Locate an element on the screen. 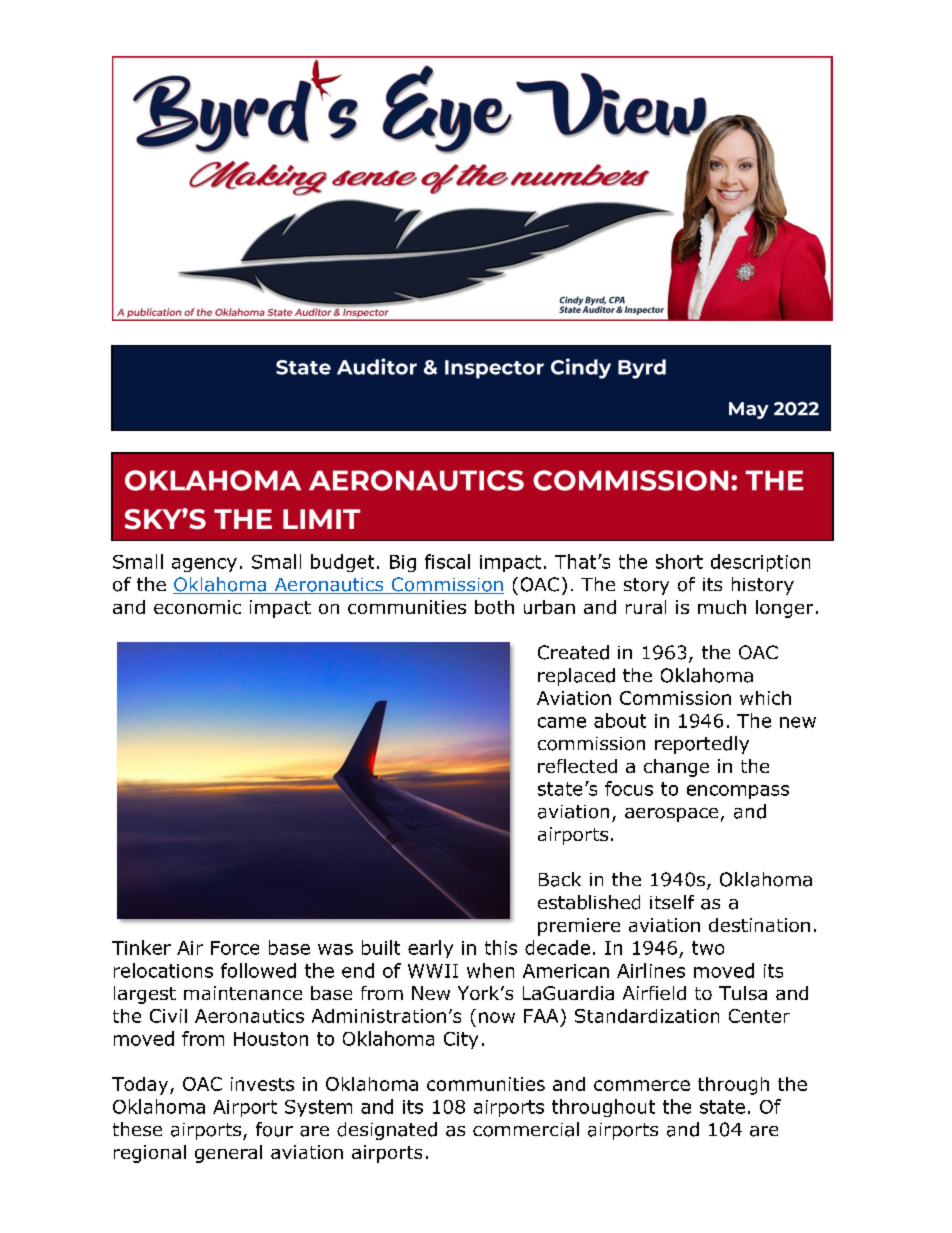 This screenshot has height=1233, width=952. commercial is located at coordinates (526, 1129).
